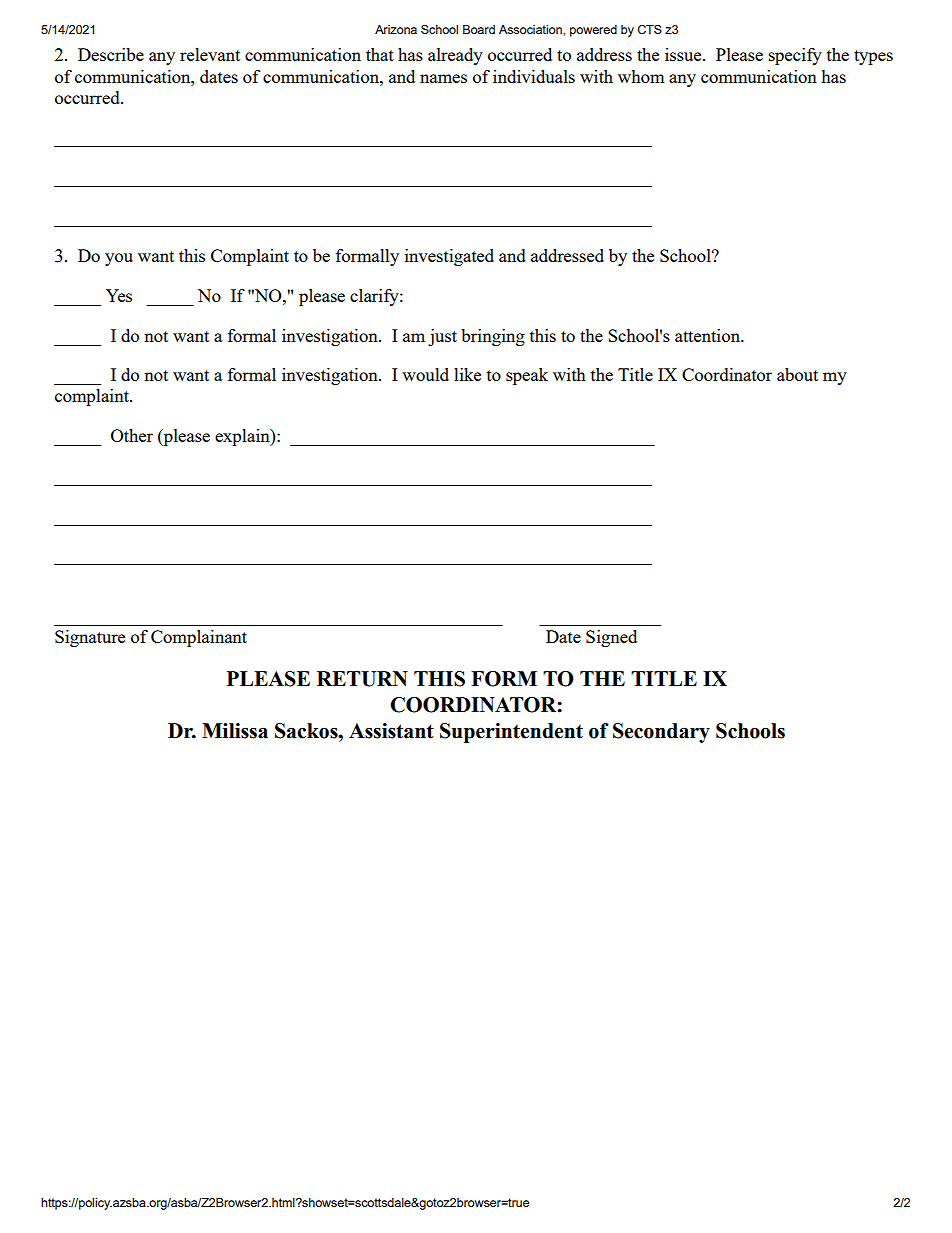 The image size is (952, 1233). Describe the element at coordinates (795, 56) in the screenshot. I see `specify` at that location.
